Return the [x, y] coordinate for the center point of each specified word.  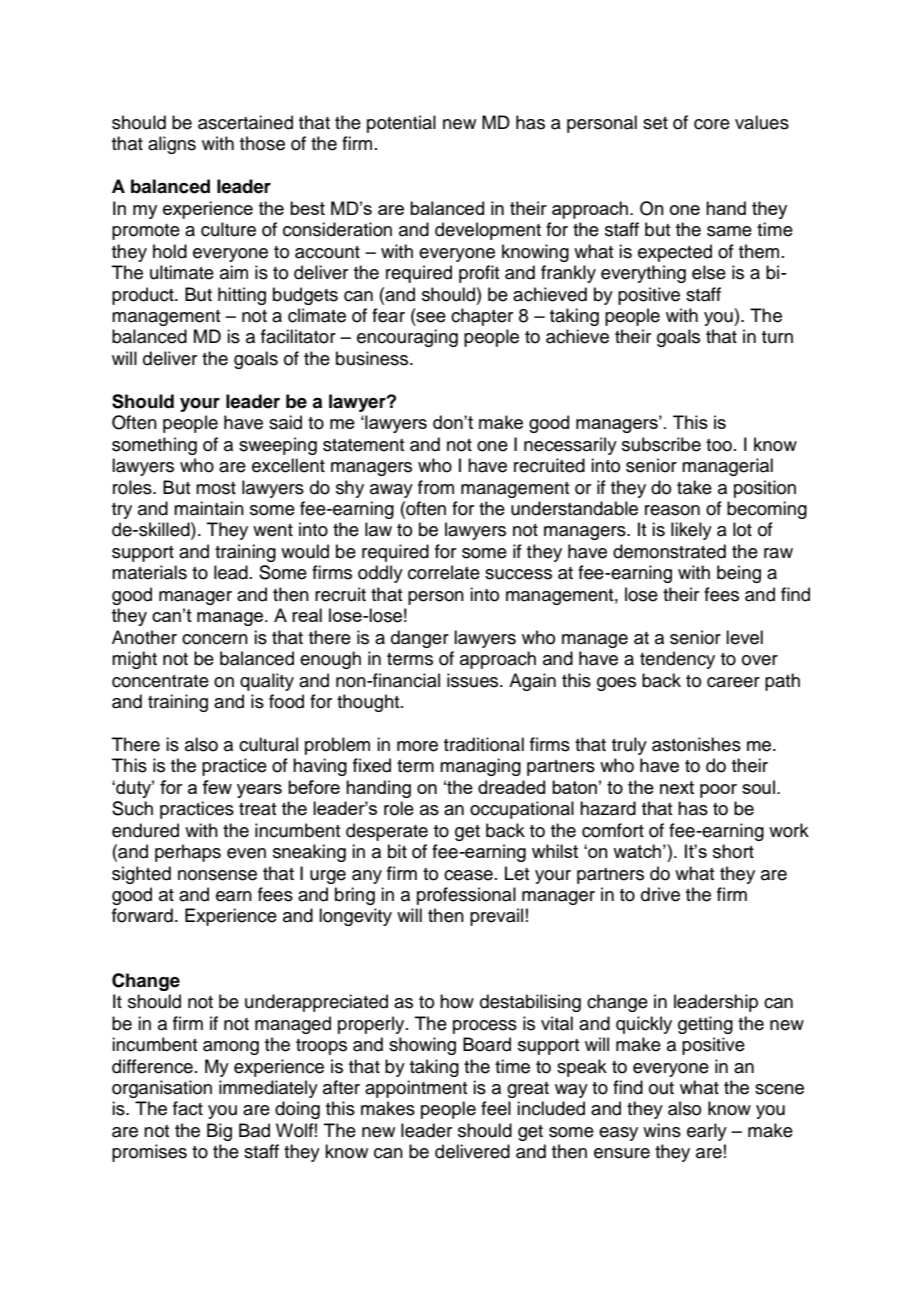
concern [215, 639]
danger [420, 639]
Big [219, 1132]
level [744, 637]
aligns [172, 145]
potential [401, 124]
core [712, 124]
